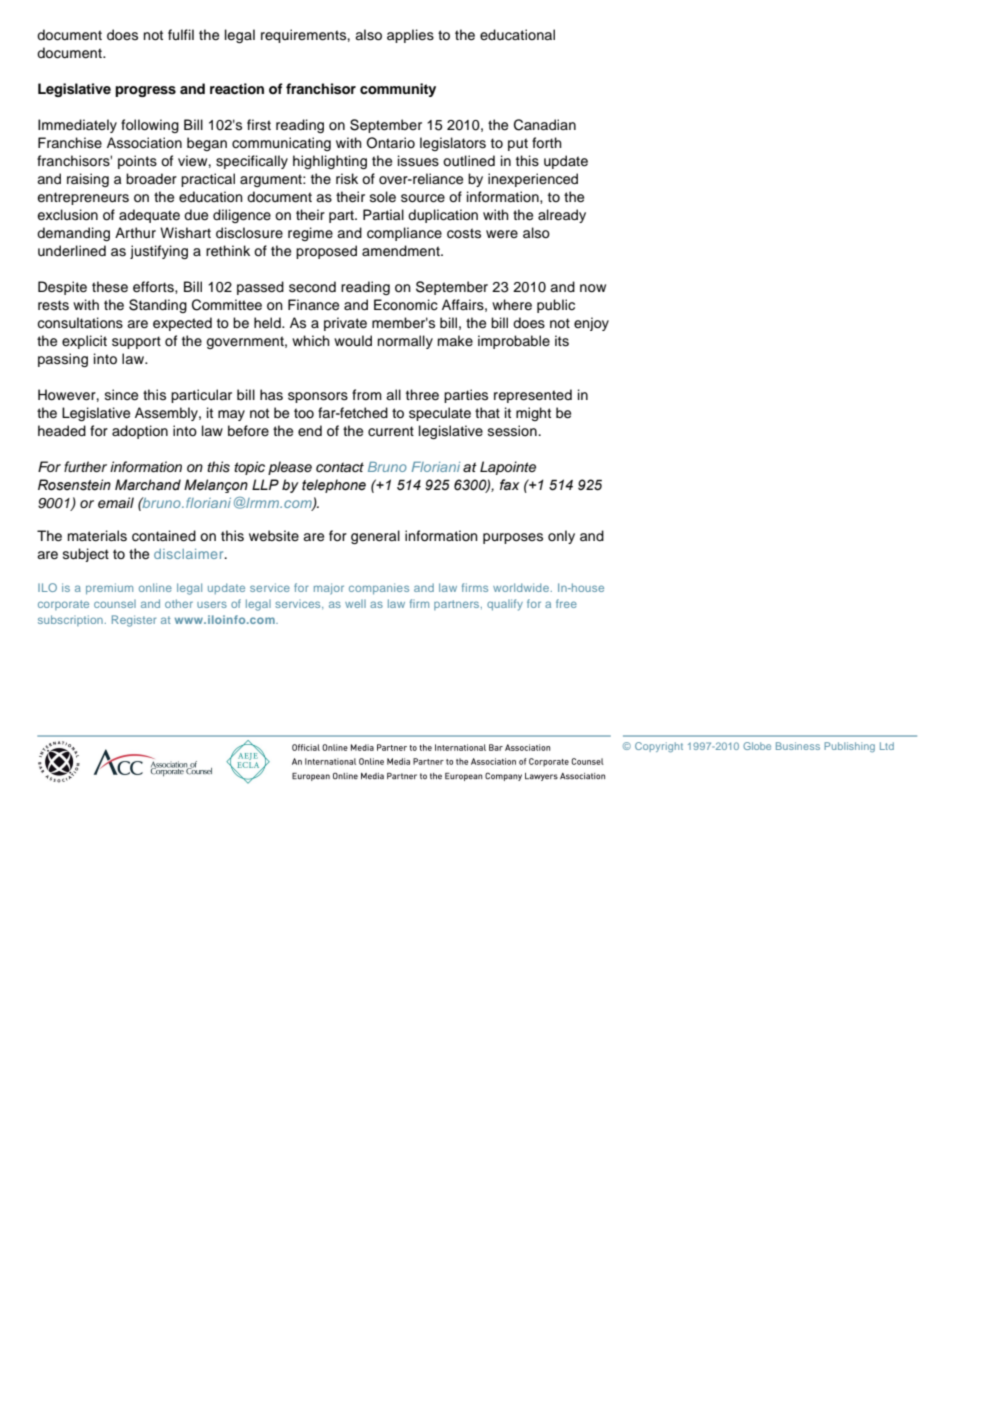 This screenshot has width=1004, height=1420. I want to click on Canadian, so click(545, 125).
